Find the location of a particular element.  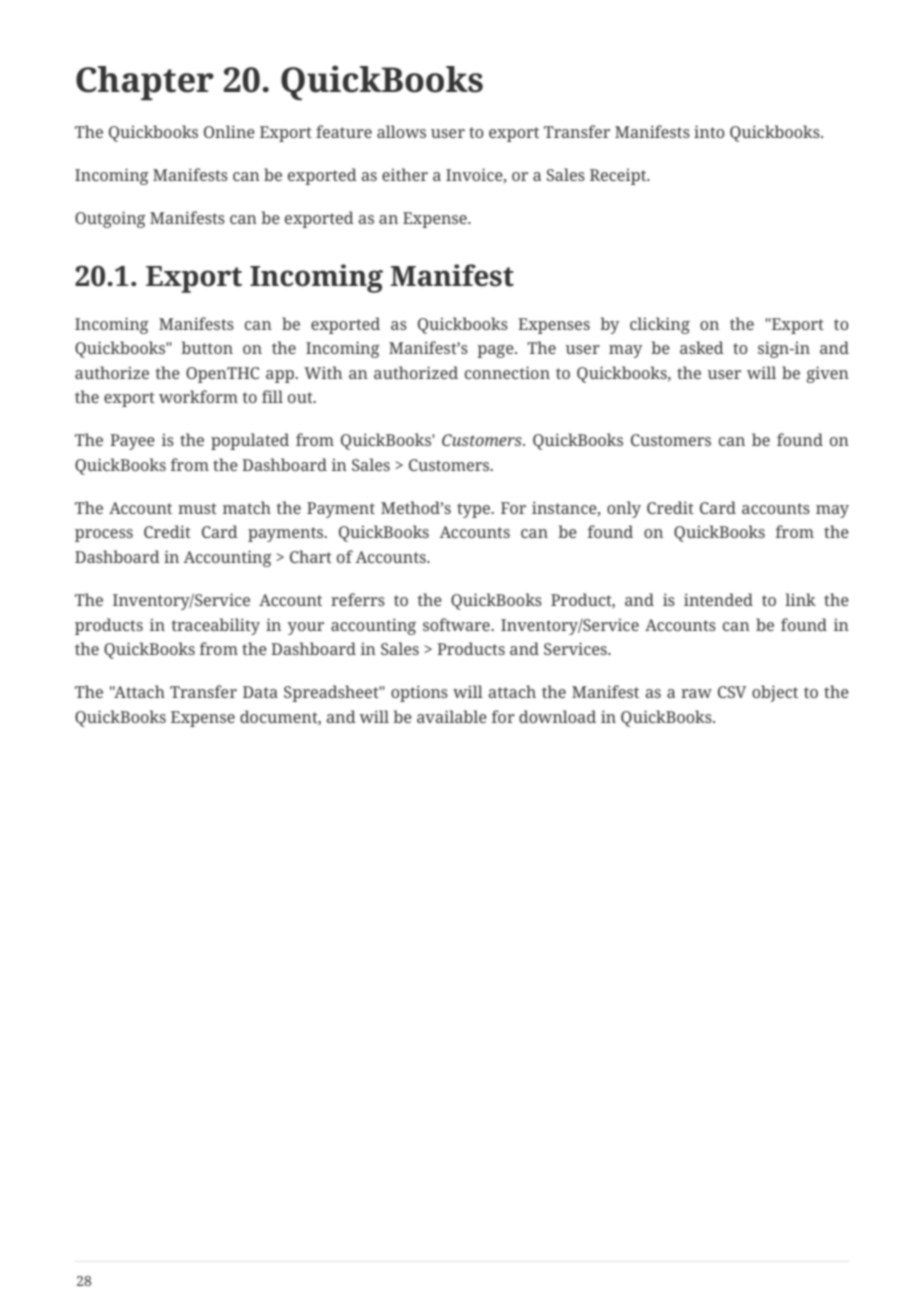

Data is located at coordinates (260, 692).
